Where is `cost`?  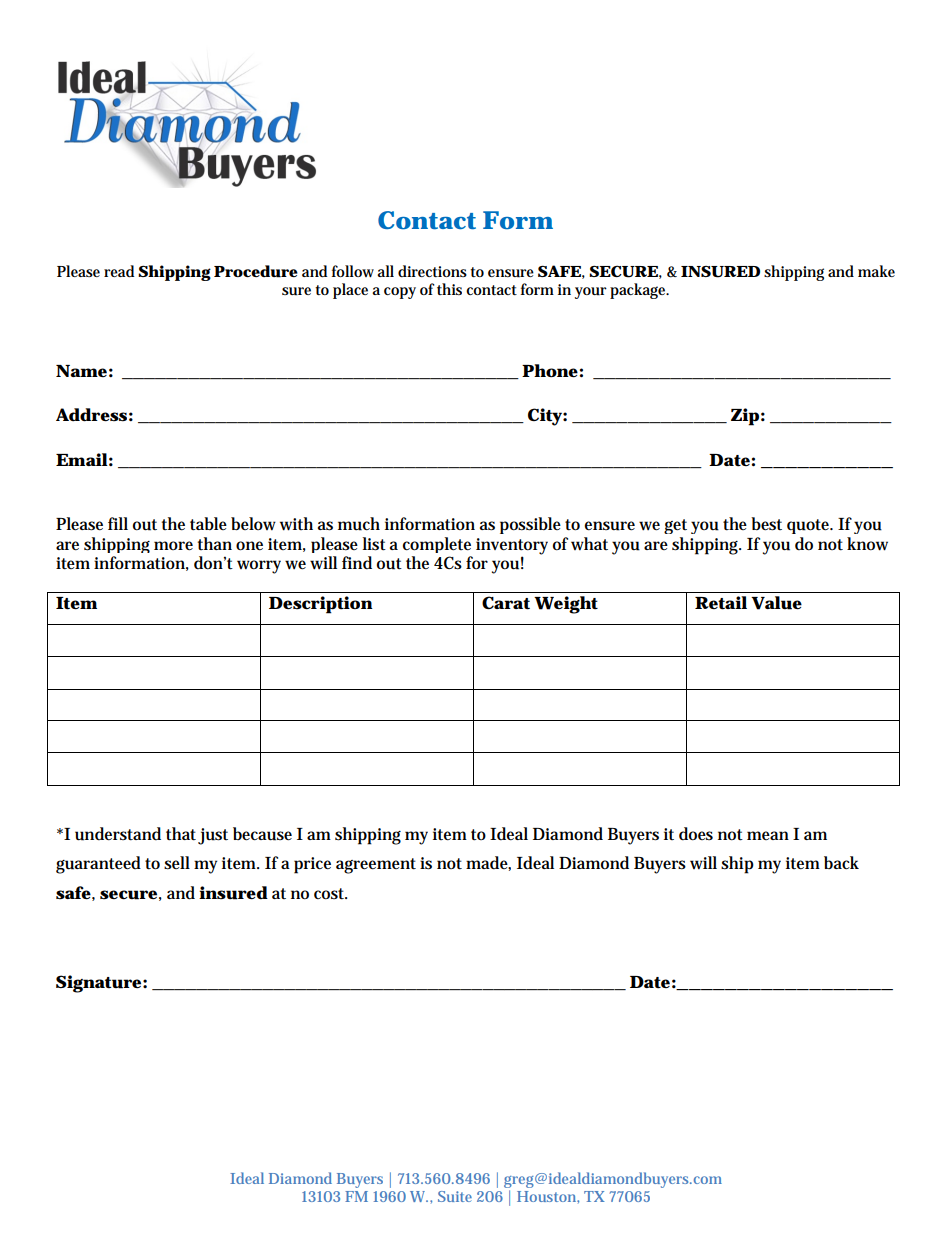 cost is located at coordinates (330, 894).
